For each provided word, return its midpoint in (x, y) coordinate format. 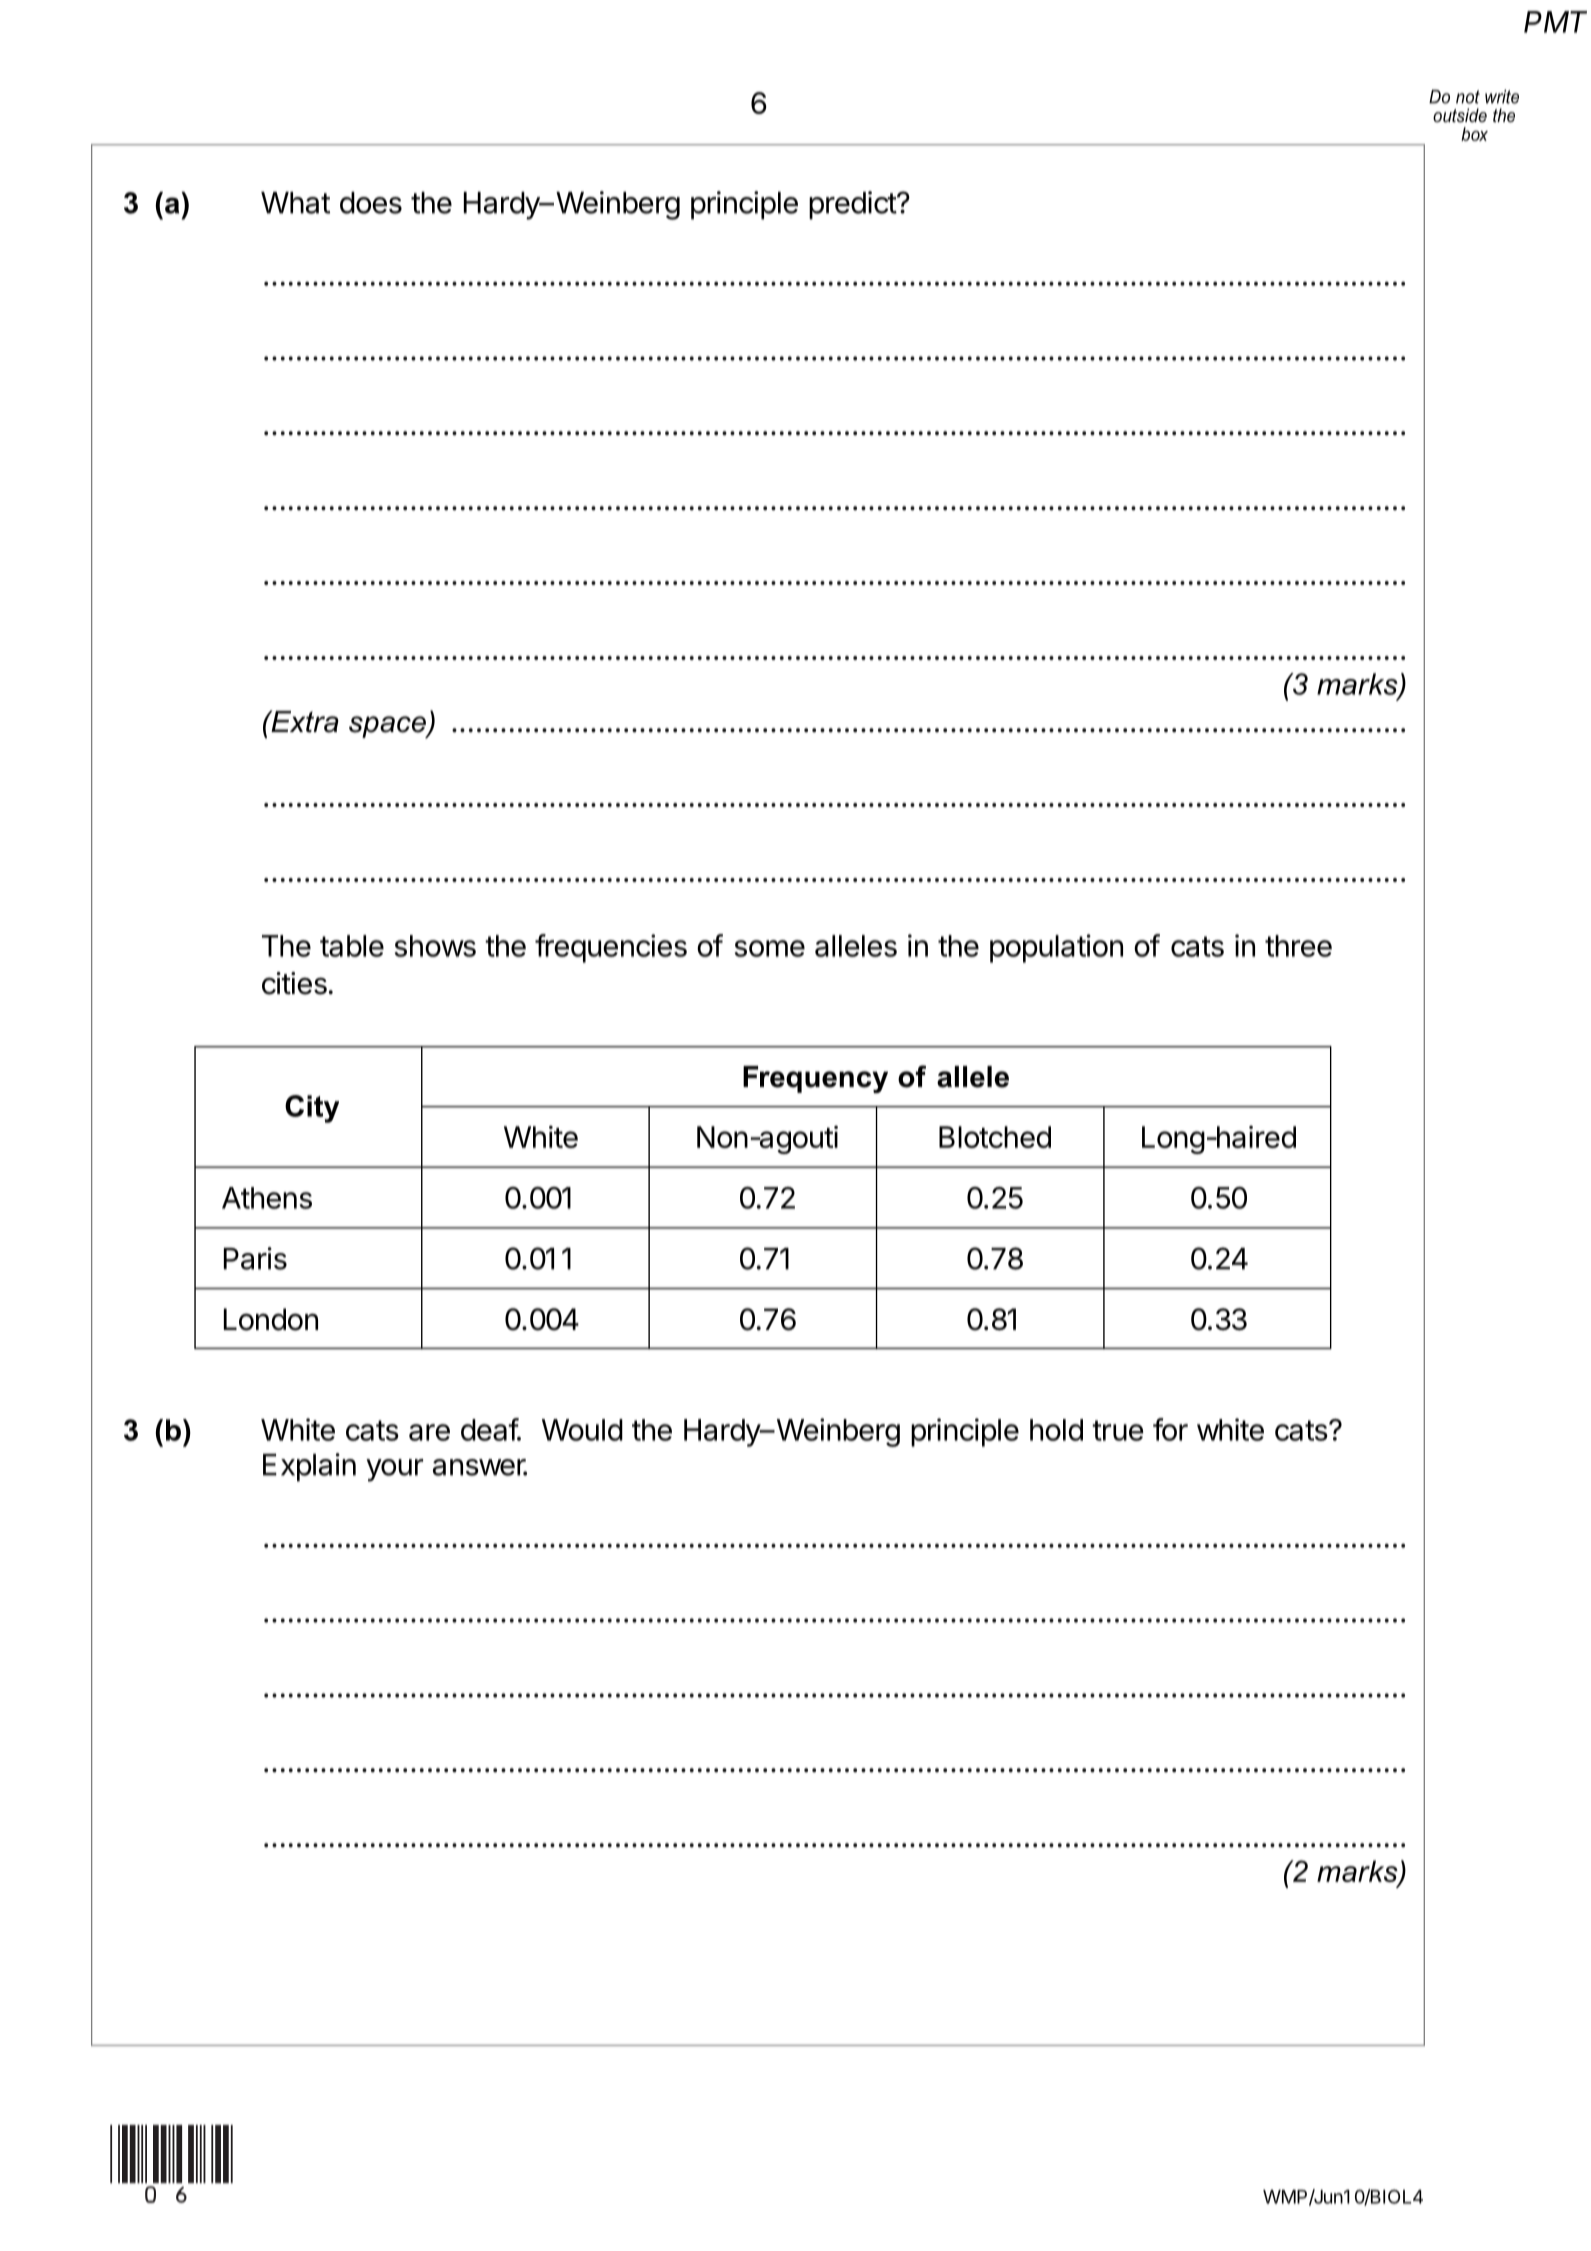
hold (1056, 1430)
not (1468, 97)
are (429, 1432)
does (371, 203)
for (1170, 1429)
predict (853, 205)
